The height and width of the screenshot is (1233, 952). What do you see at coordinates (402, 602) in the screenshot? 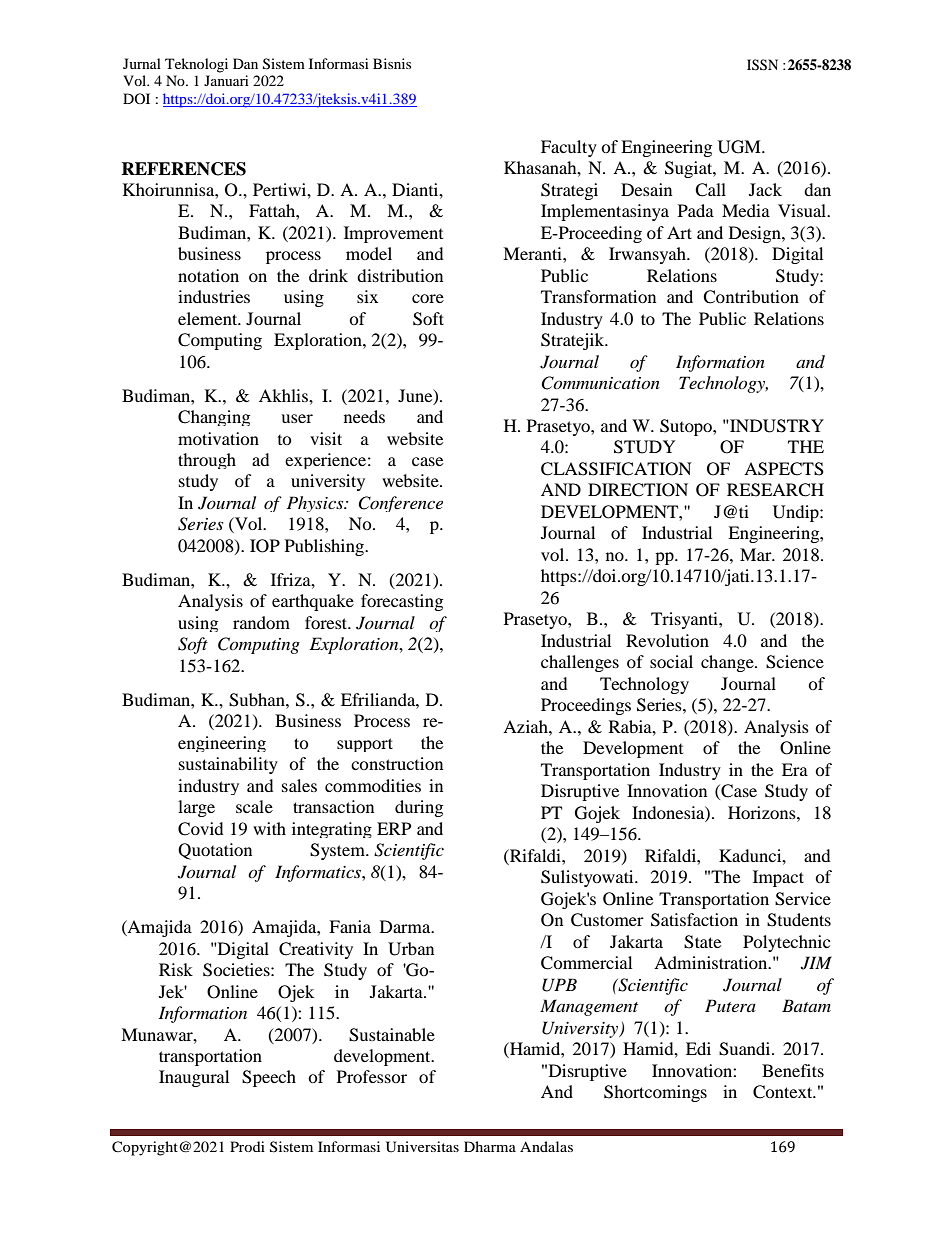
I see `forecasting` at bounding box center [402, 602].
